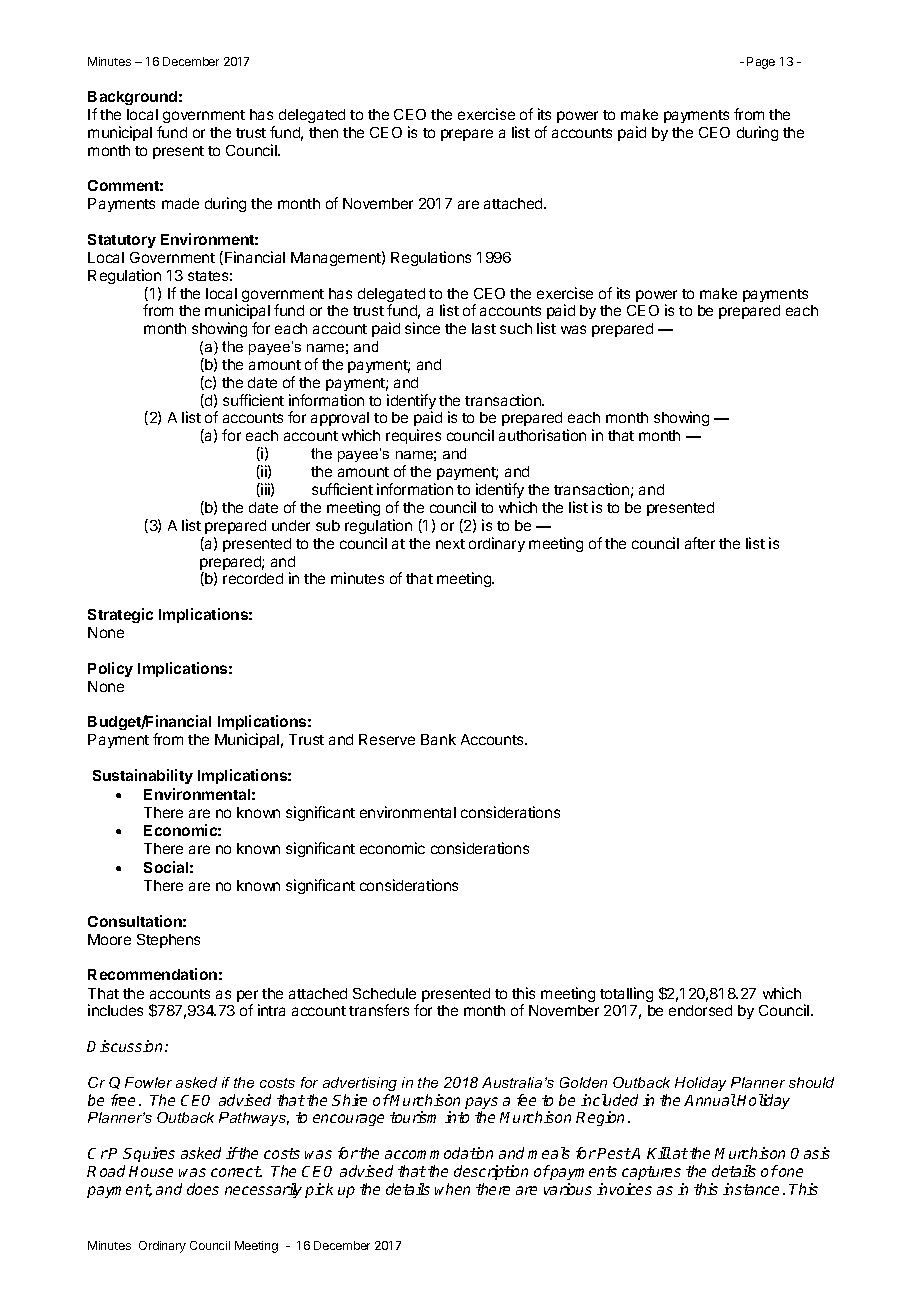 This document has width=924, height=1308. I want to click on Sustainability, so click(143, 776).
